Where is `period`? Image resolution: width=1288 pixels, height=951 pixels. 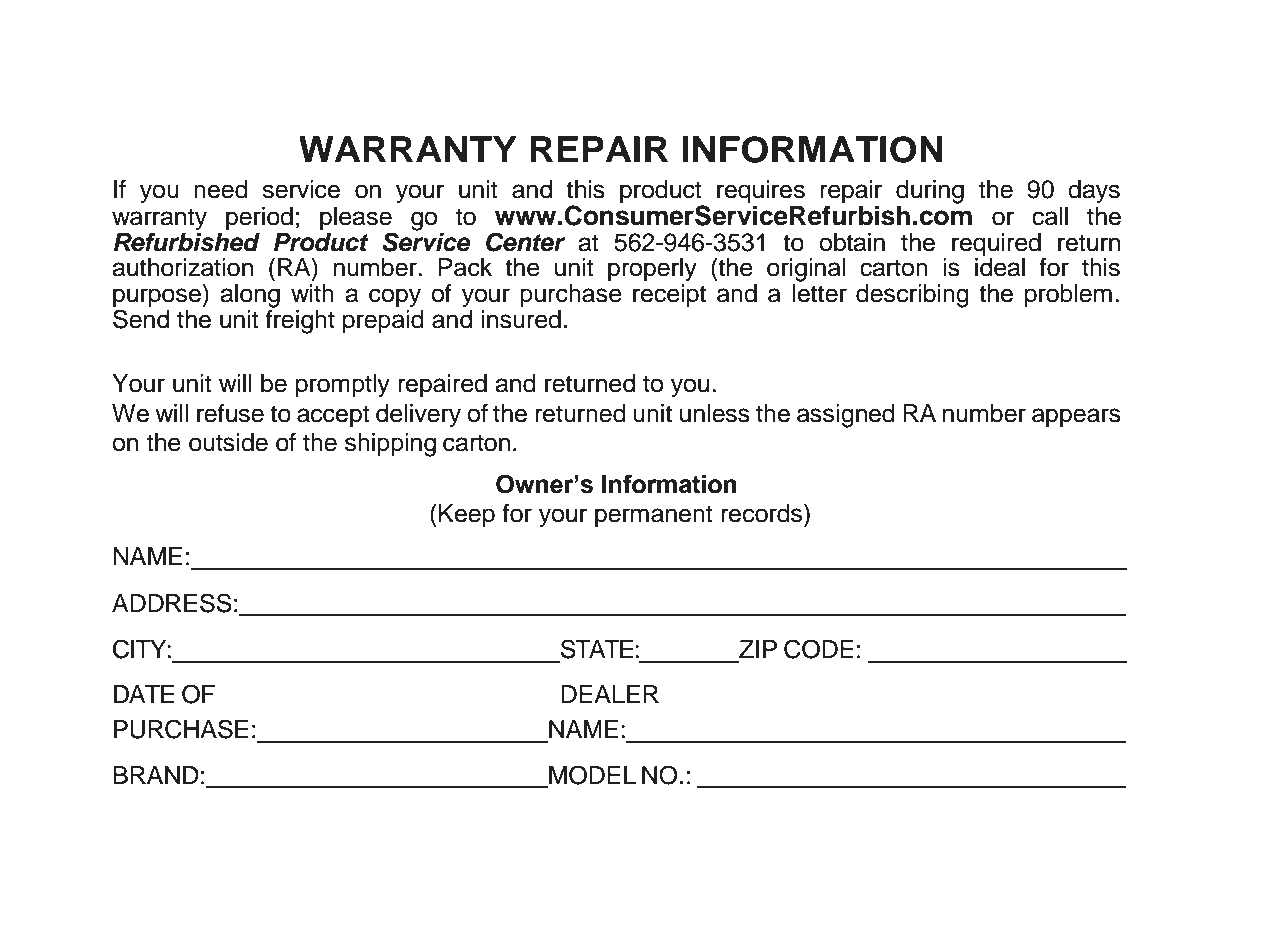
period is located at coordinates (259, 219).
